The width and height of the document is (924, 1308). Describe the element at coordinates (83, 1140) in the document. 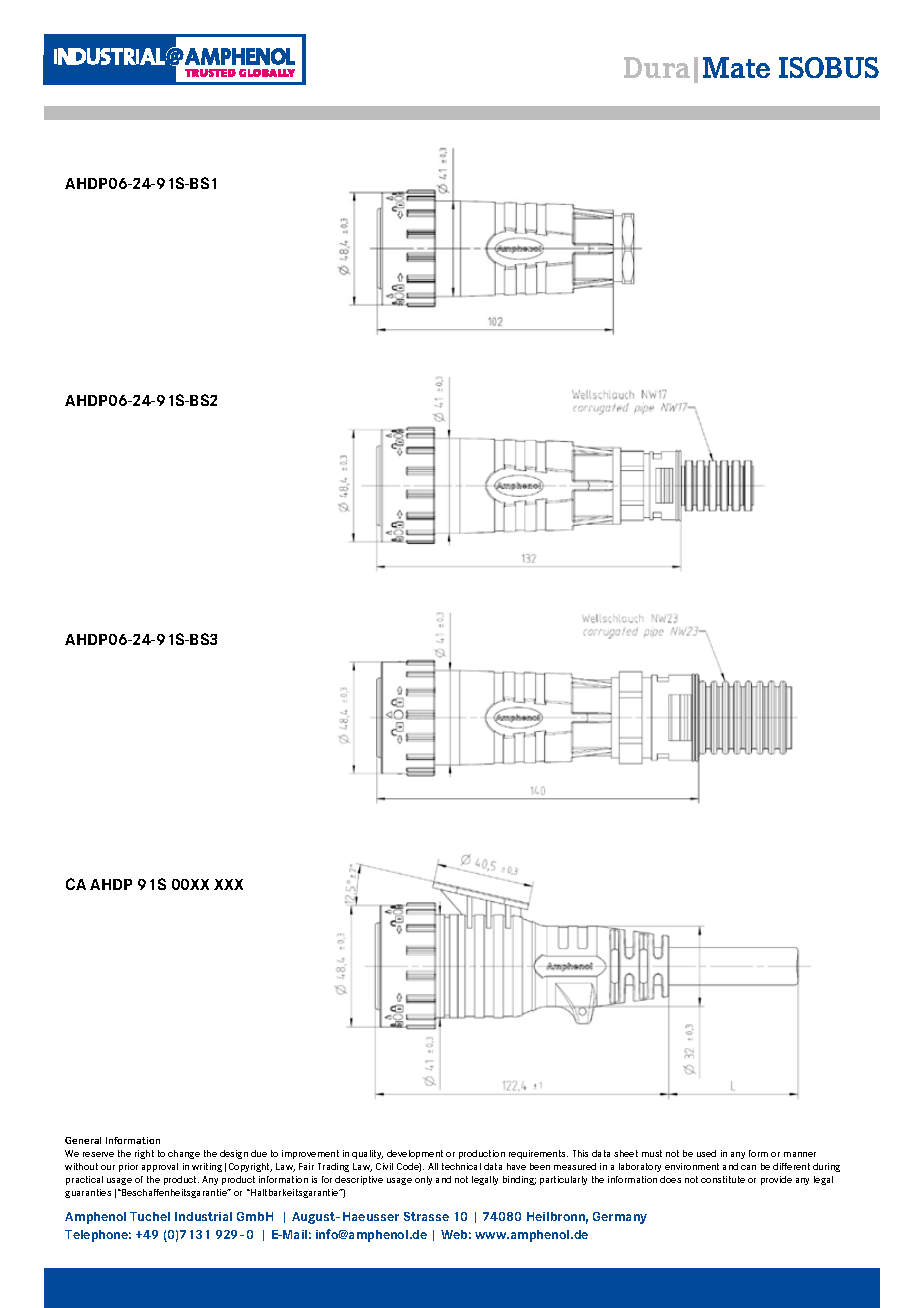

I see `General` at that location.
